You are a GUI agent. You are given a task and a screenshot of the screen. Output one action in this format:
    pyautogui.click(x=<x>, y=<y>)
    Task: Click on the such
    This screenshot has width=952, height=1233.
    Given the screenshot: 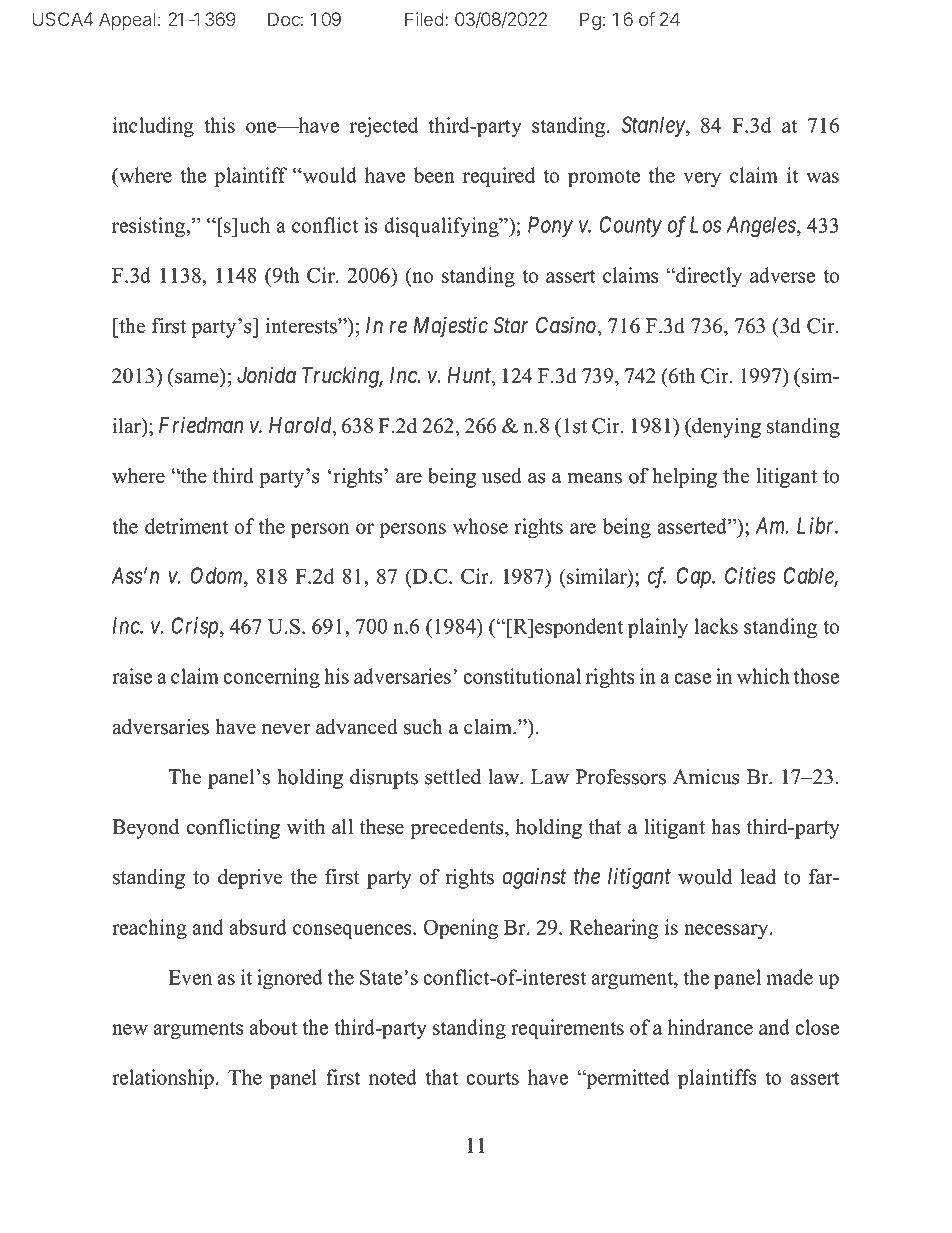 What is the action you would take?
    pyautogui.click(x=423, y=727)
